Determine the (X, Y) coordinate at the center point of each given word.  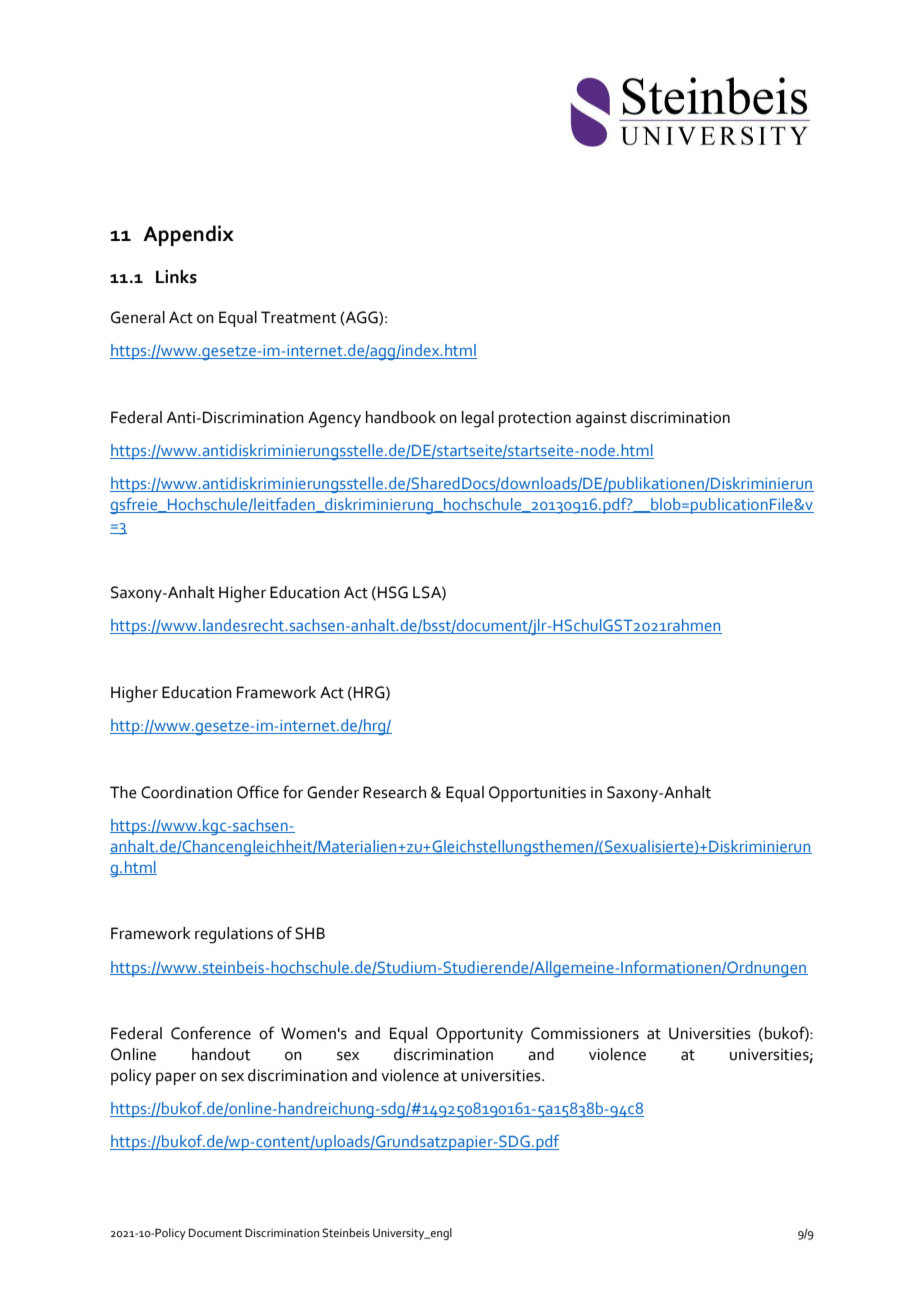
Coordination (186, 792)
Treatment (298, 317)
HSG (393, 592)
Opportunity (479, 1035)
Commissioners (585, 1033)
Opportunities (537, 794)
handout (221, 1054)
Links (176, 277)
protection (535, 419)
